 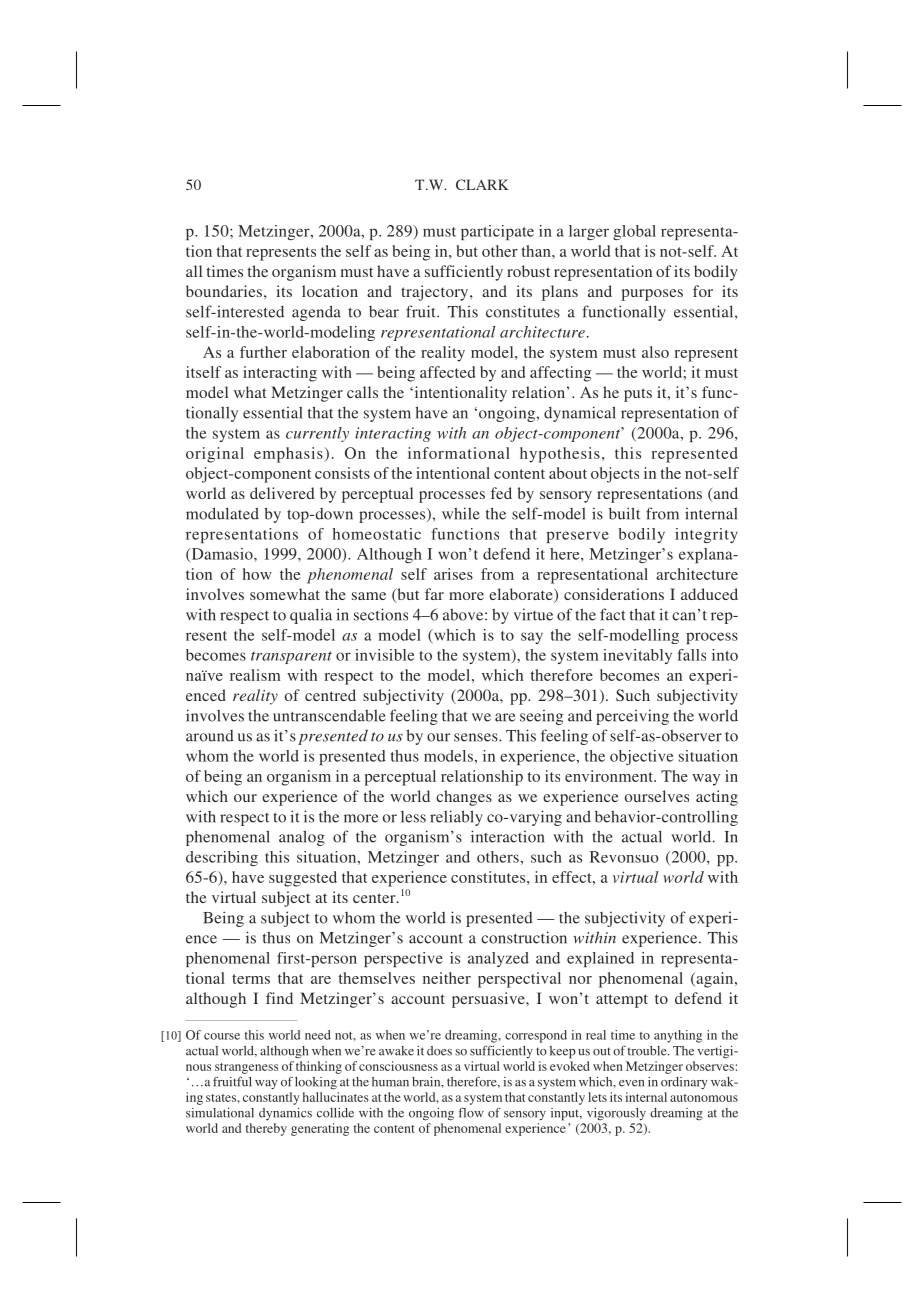 What do you see at coordinates (291, 657) in the page?
I see `transparent` at bounding box center [291, 657].
